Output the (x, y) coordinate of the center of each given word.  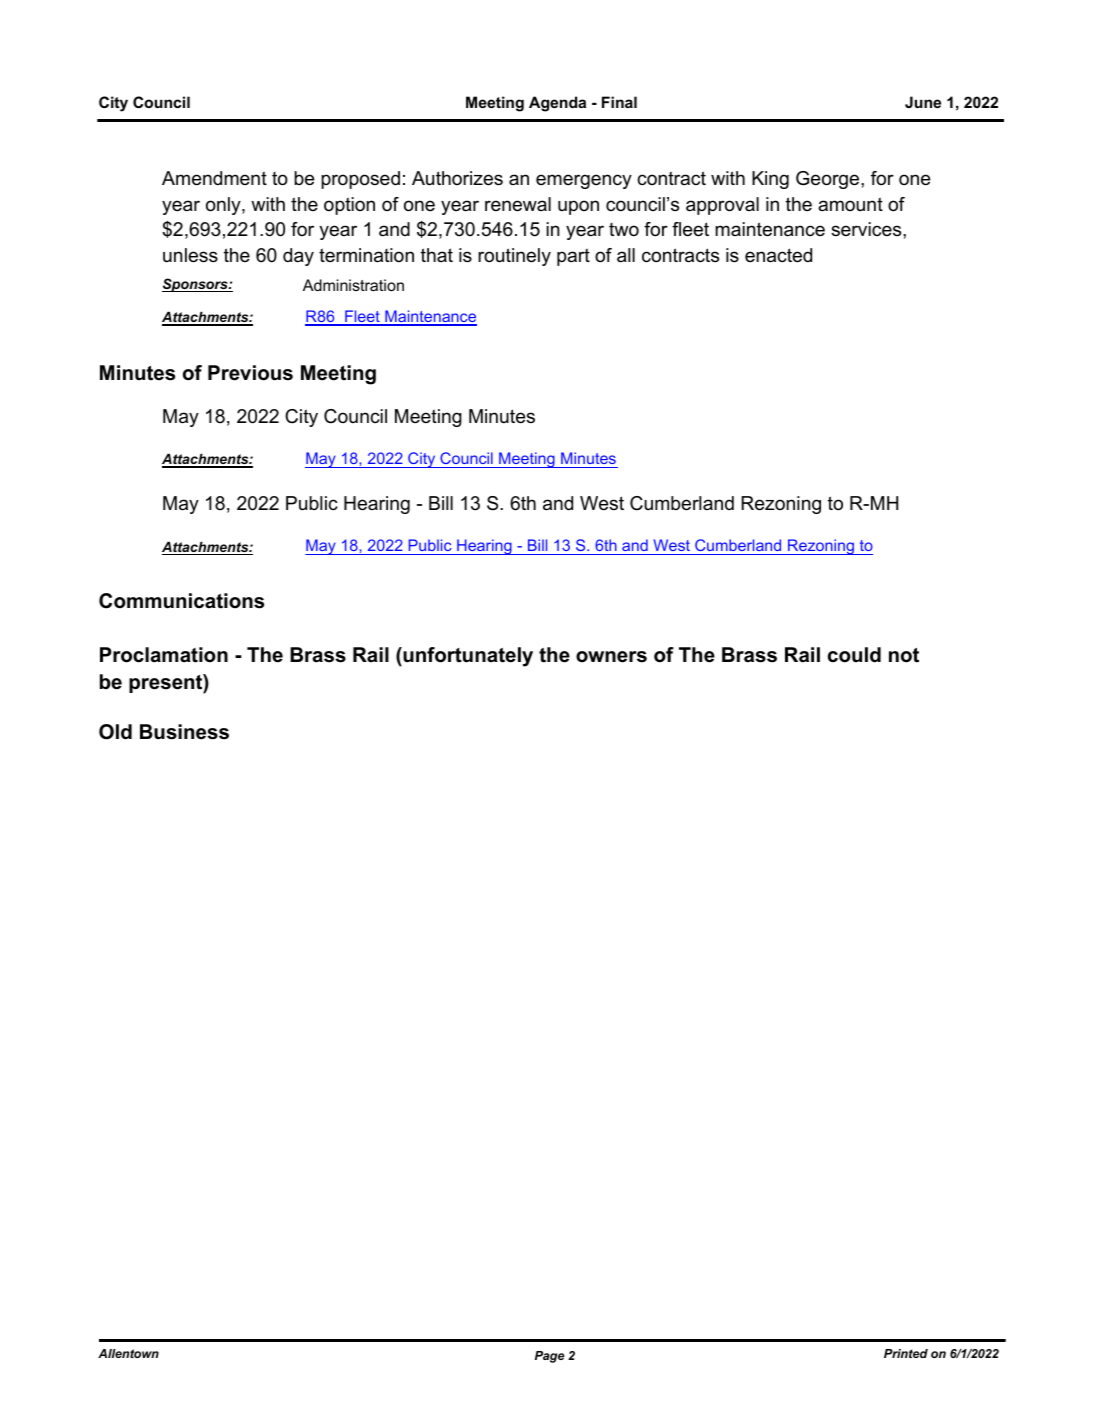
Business (184, 732)
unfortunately (467, 657)
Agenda (557, 104)
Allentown (128, 1353)
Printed (906, 1353)
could (854, 655)
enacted (778, 255)
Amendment (214, 178)
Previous (250, 373)
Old (115, 732)
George (829, 180)
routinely (514, 257)
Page (550, 1357)
